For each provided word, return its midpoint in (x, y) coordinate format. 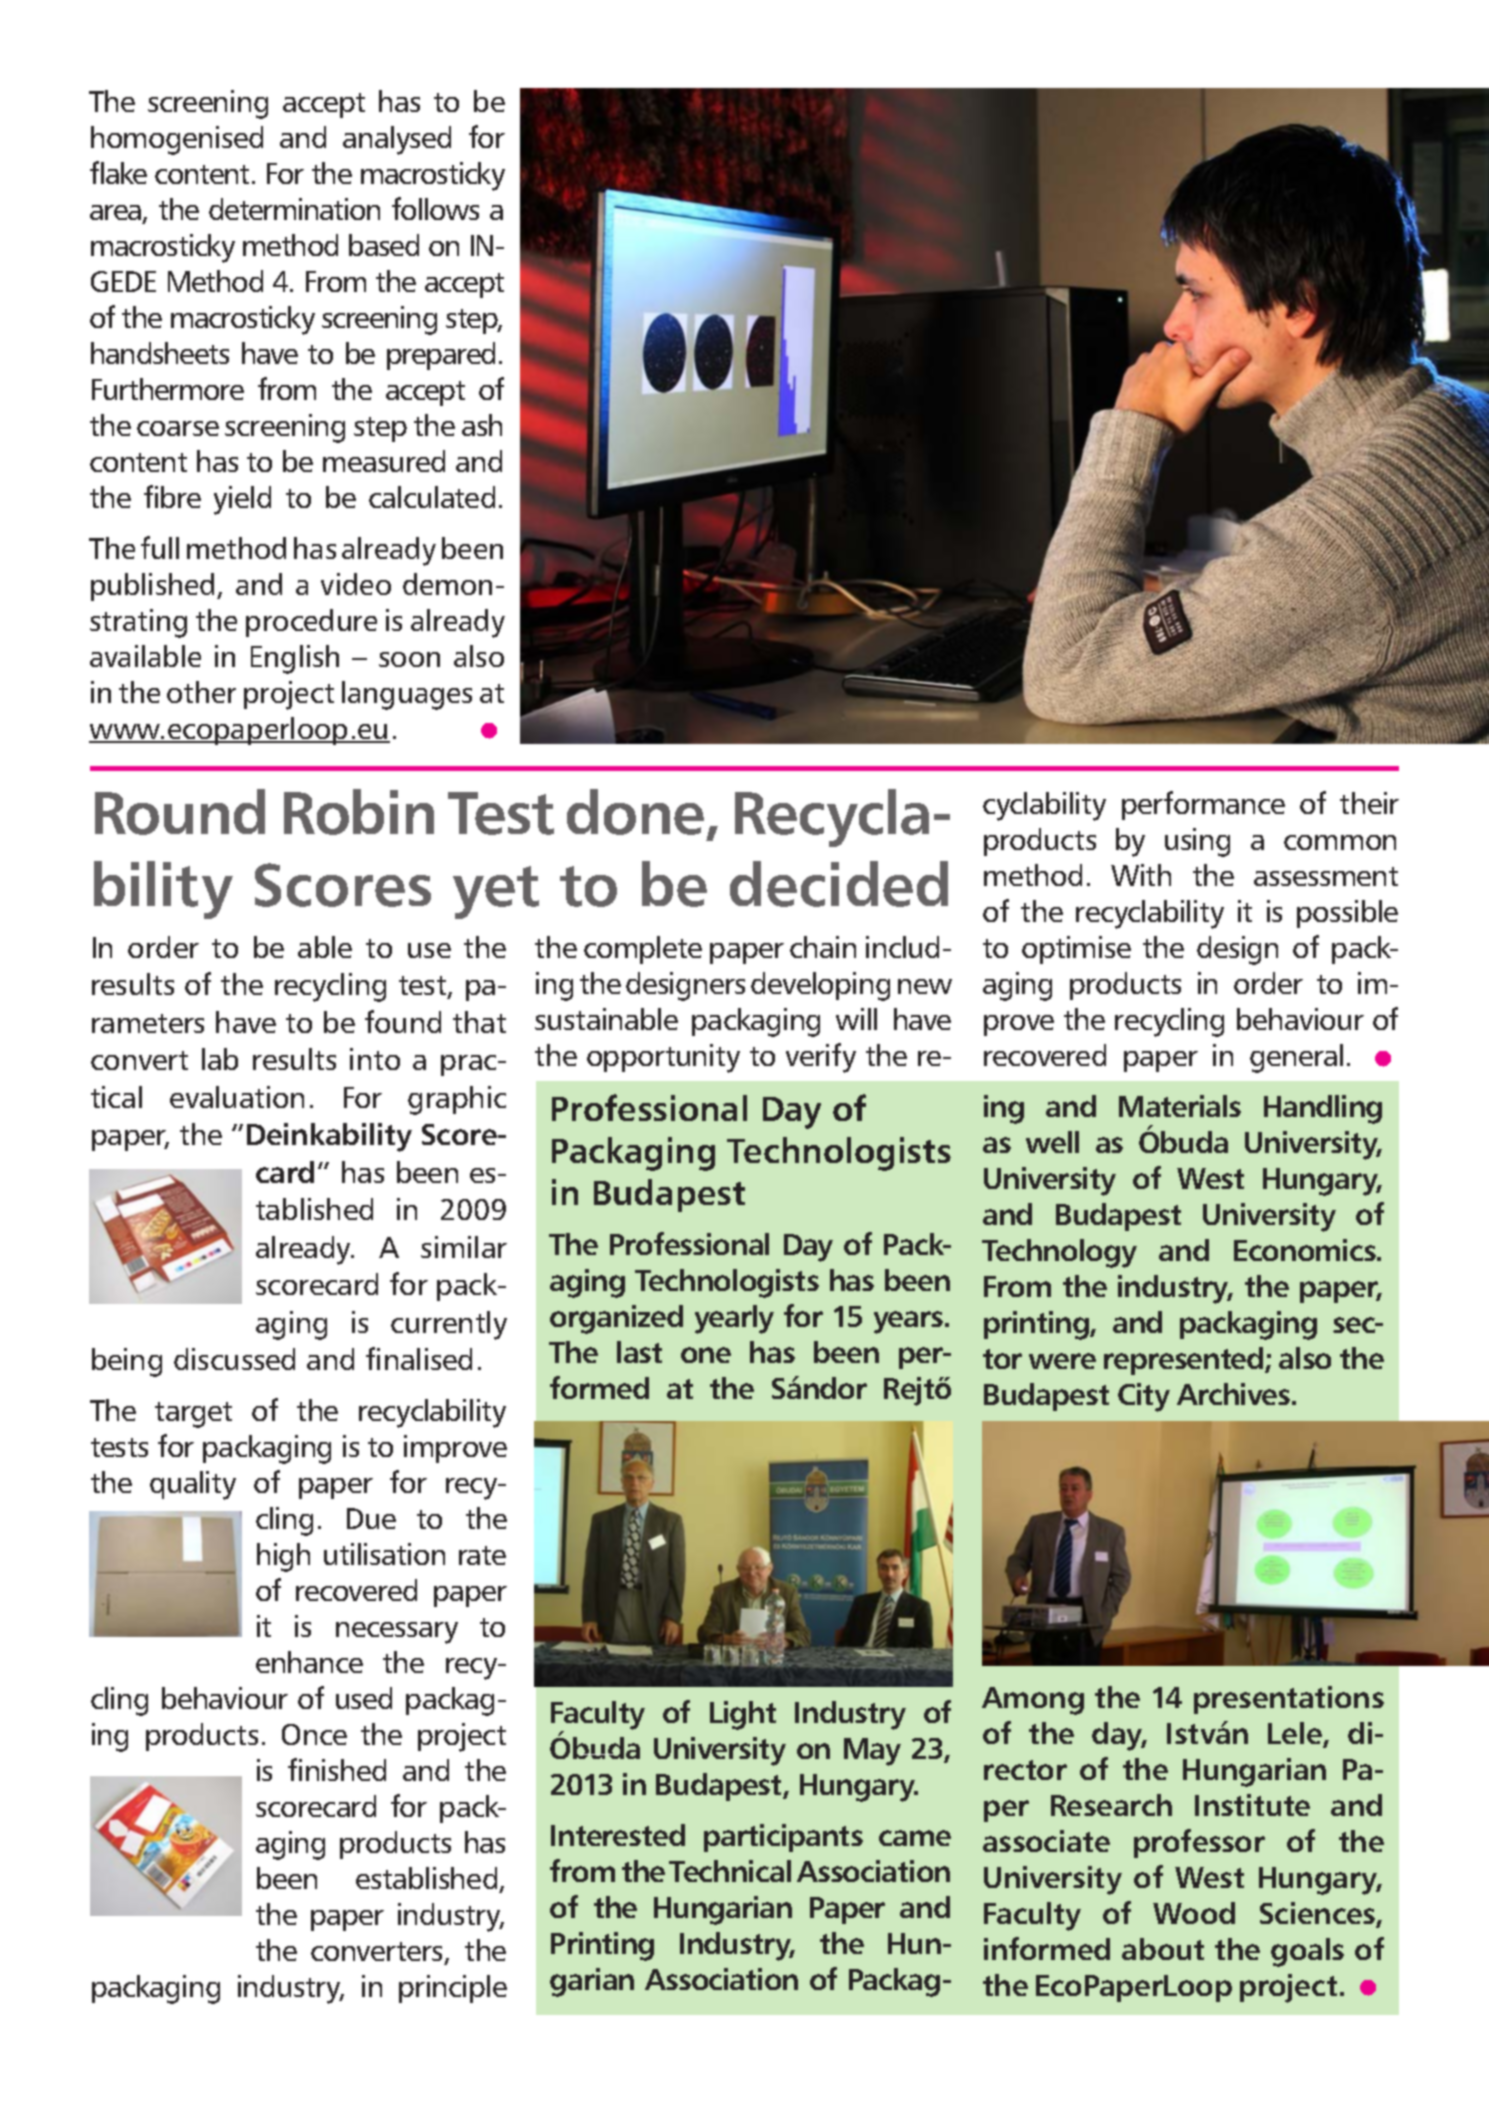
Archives (1235, 1394)
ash (482, 425)
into (375, 1059)
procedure (311, 623)
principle (453, 1989)
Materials (1180, 1106)
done (635, 812)
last (639, 1352)
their (1369, 803)
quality (193, 1485)
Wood (1194, 1913)
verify (821, 1058)
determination (294, 209)
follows (435, 208)
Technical (730, 1871)
